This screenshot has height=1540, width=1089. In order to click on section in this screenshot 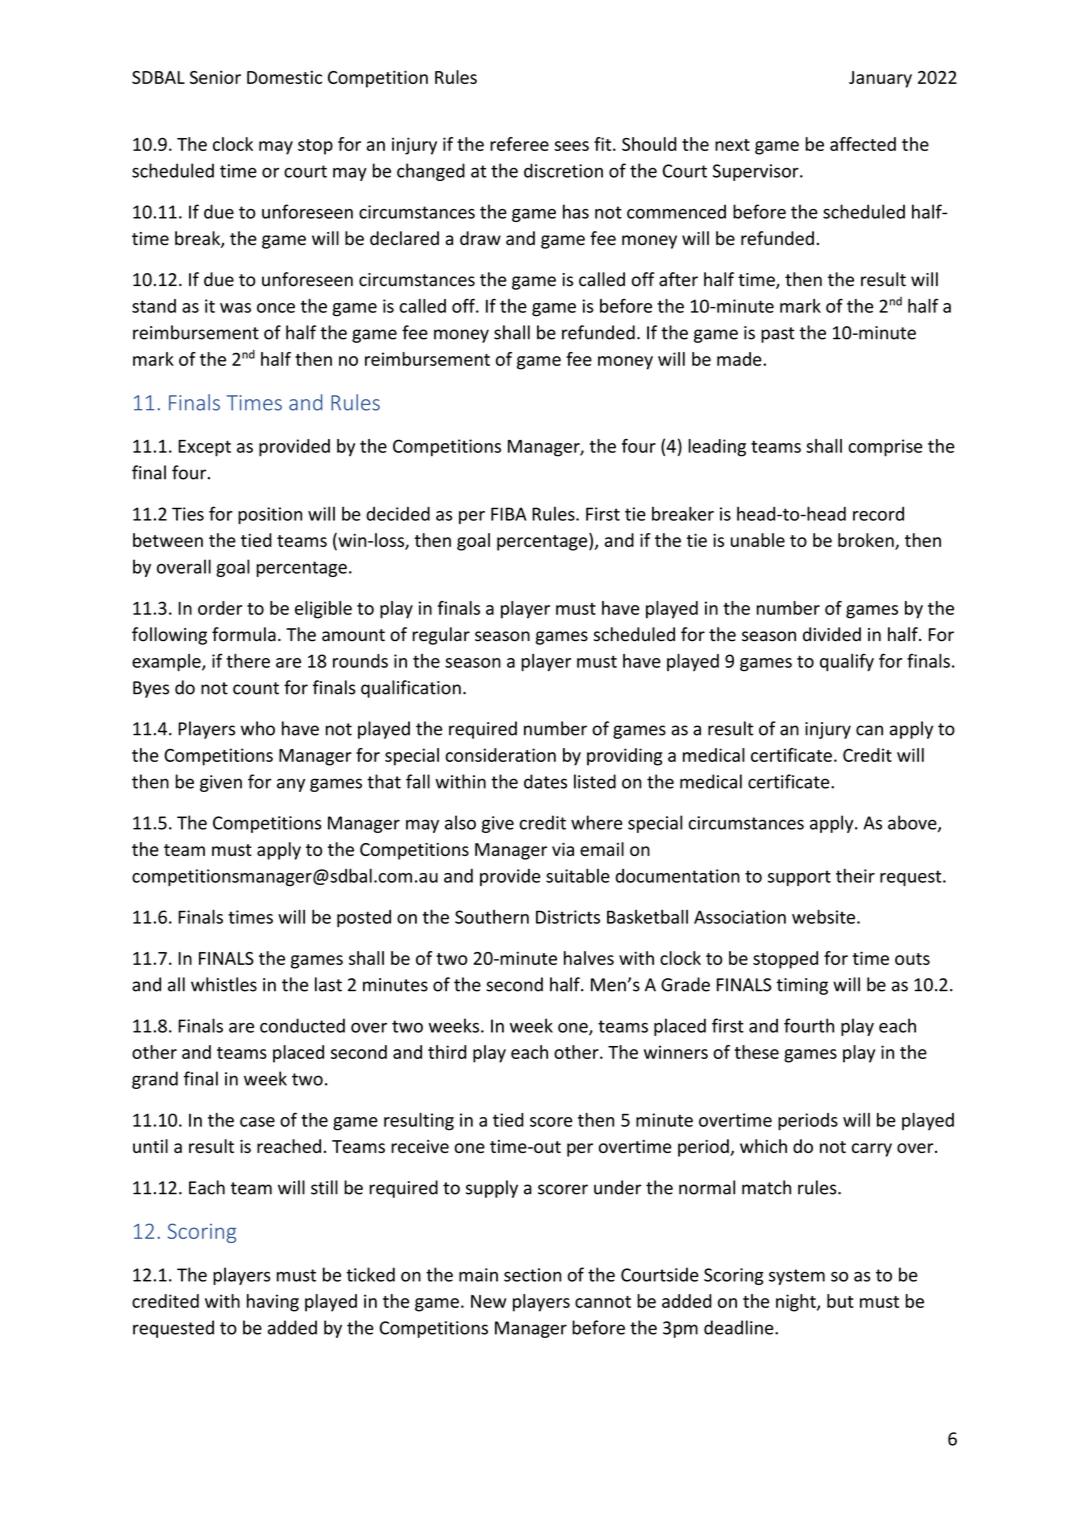, I will do `click(533, 1275)`.
